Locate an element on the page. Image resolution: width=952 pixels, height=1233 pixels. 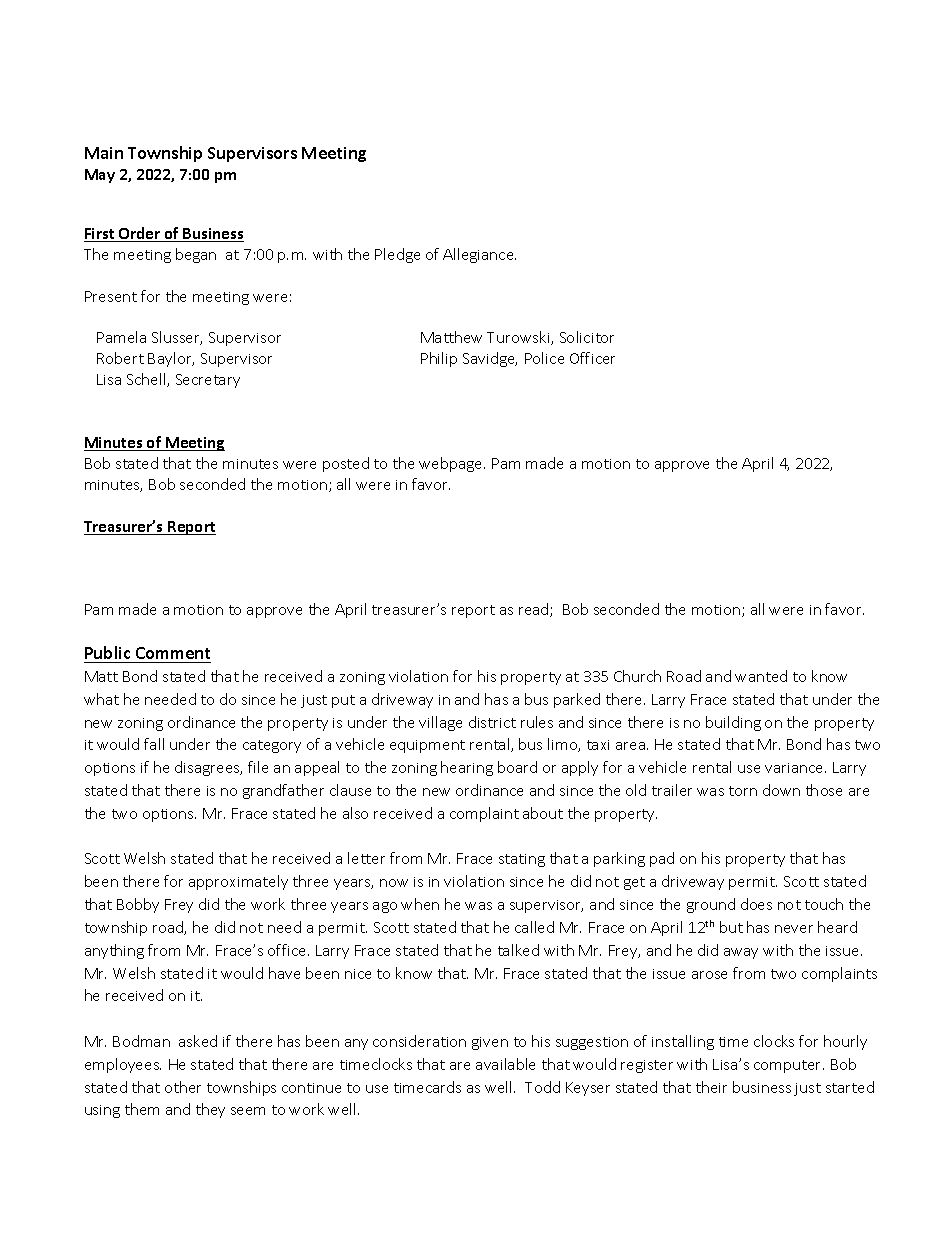
other is located at coordinates (183, 1087).
